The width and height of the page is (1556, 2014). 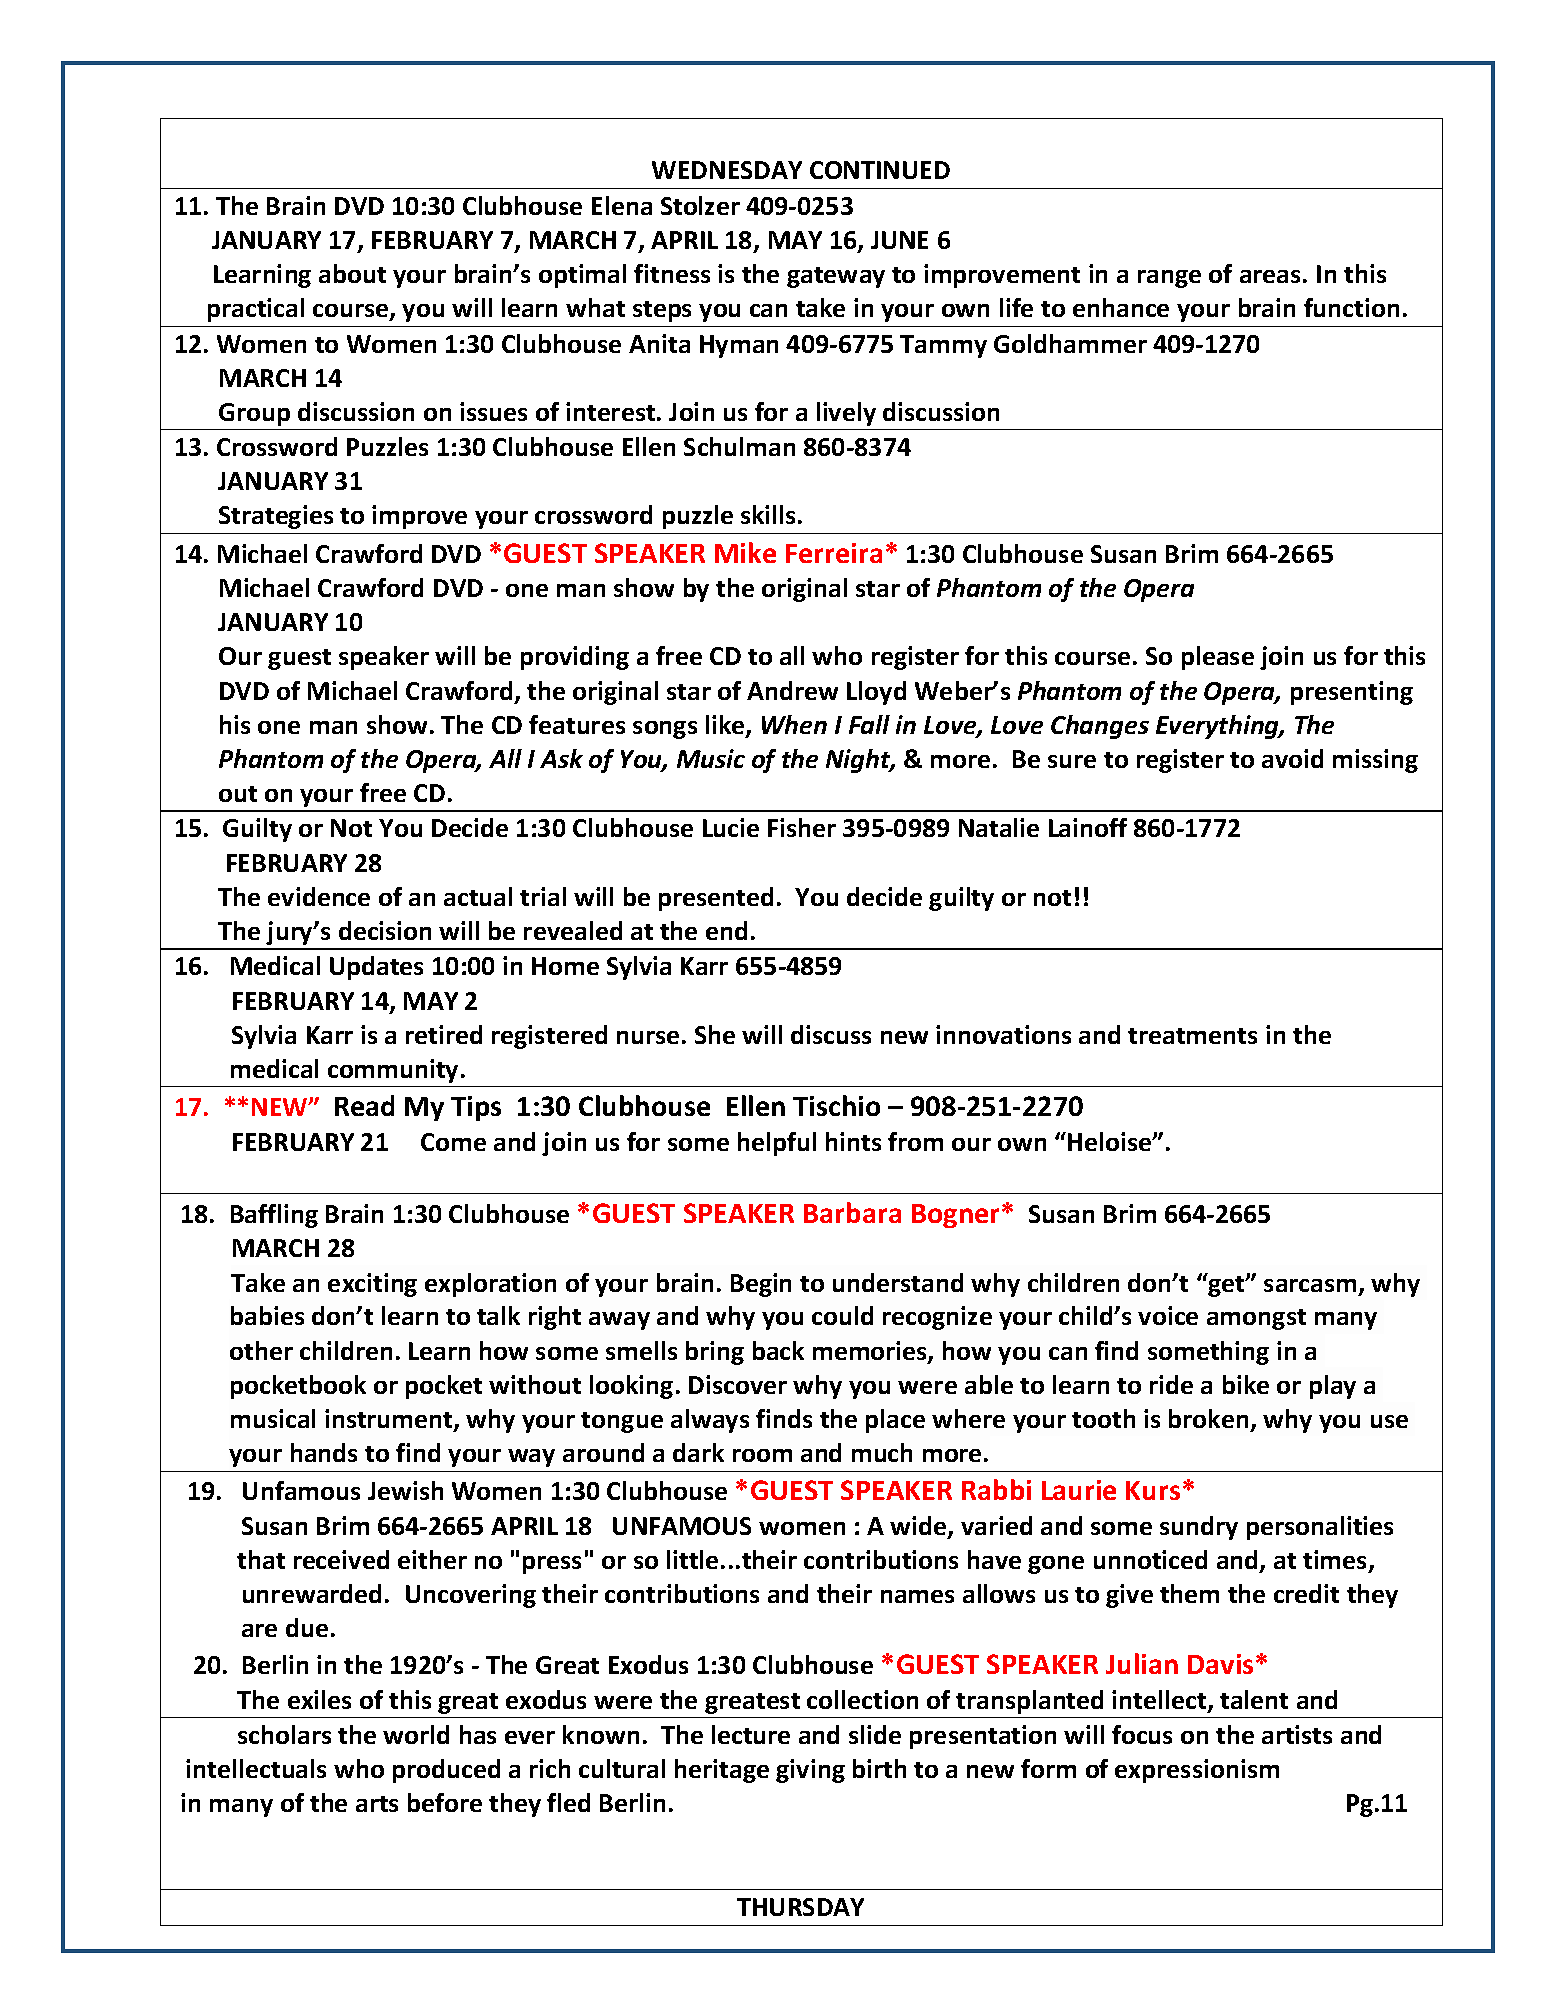 I want to click on exciting, so click(x=372, y=1285).
